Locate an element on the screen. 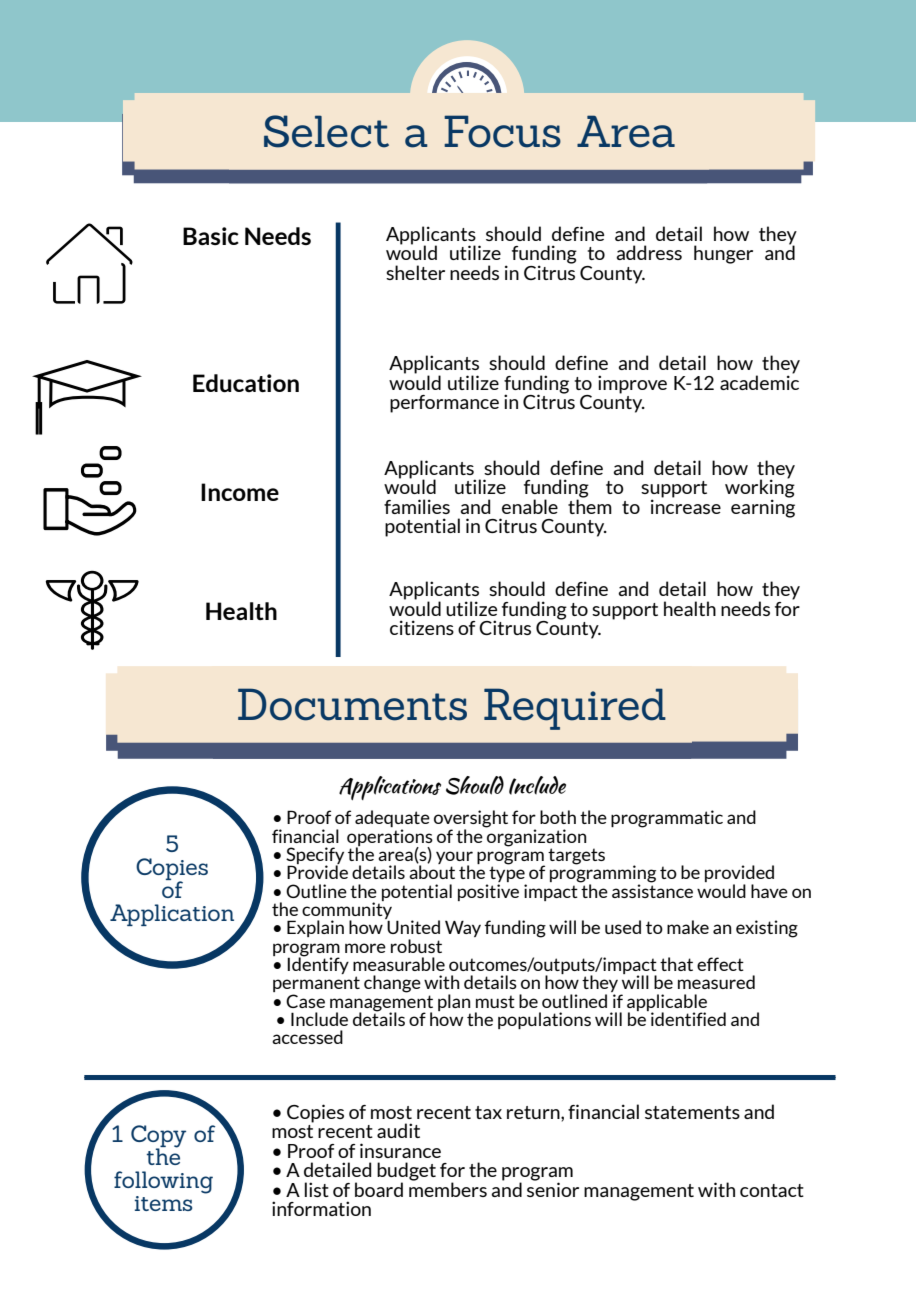  Focus is located at coordinates (502, 131).
